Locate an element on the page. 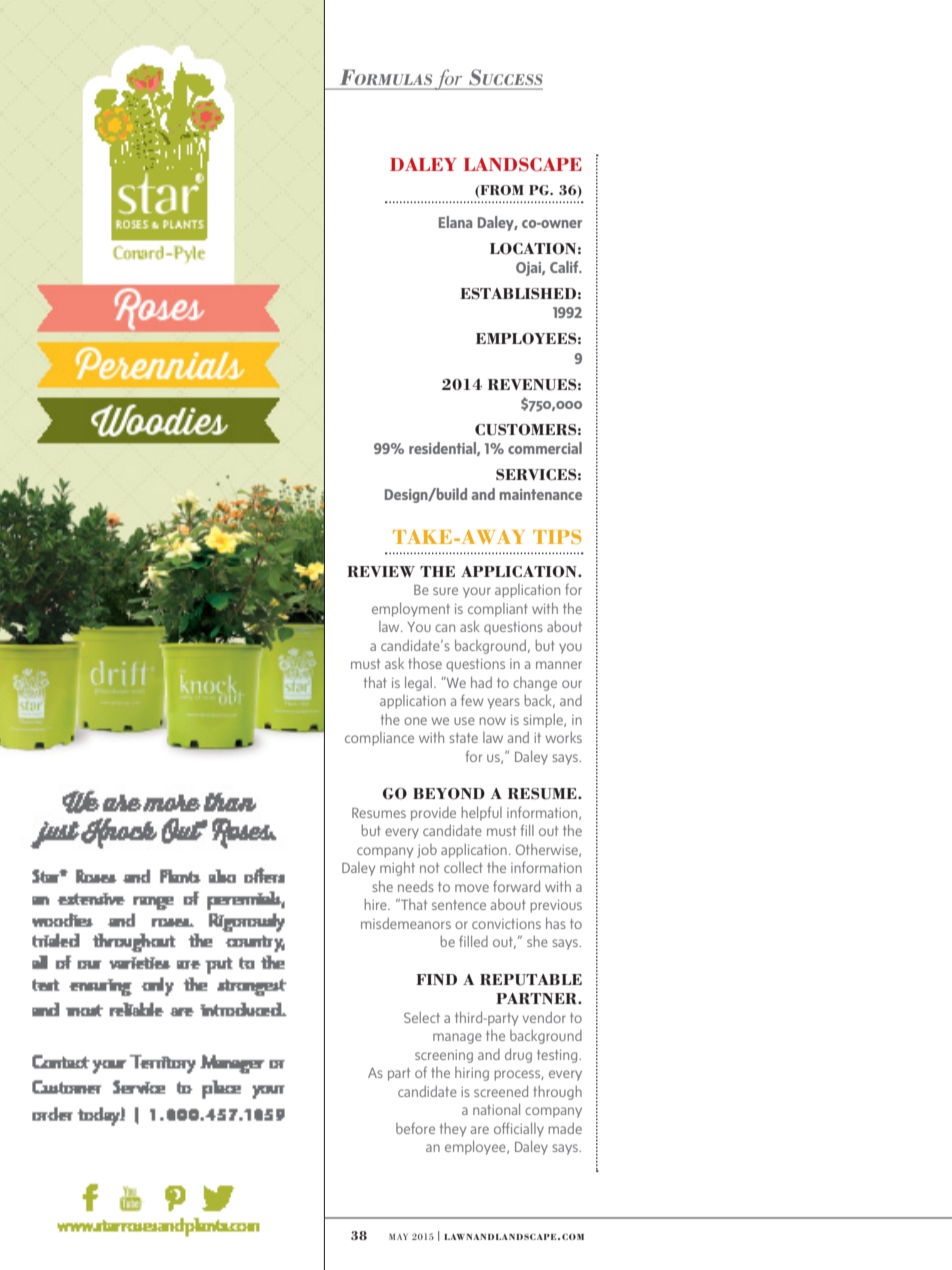 The width and height of the image is (952, 1270). are is located at coordinates (480, 1130).
